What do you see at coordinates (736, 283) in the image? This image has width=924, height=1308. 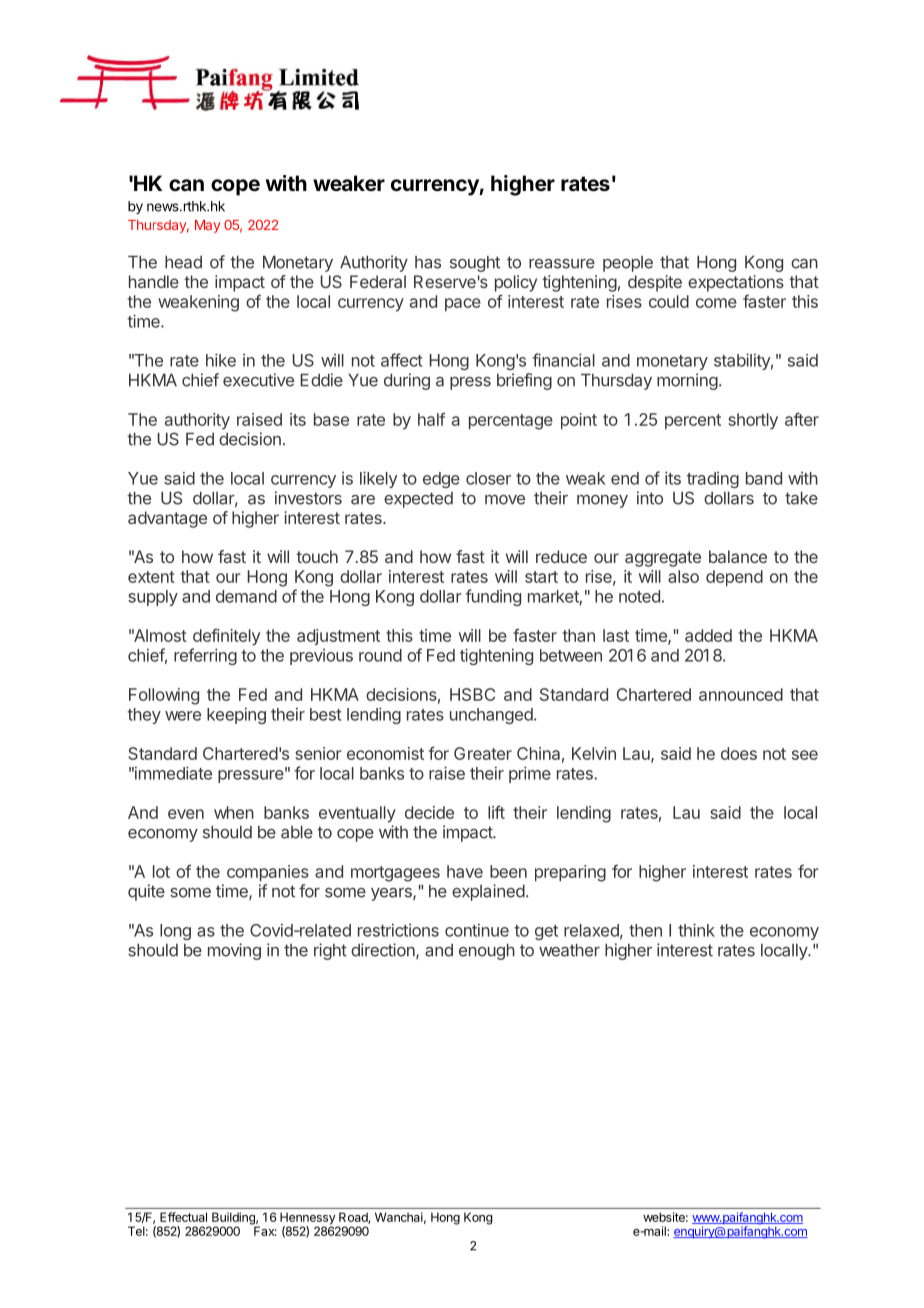 I see `expectations` at bounding box center [736, 283].
